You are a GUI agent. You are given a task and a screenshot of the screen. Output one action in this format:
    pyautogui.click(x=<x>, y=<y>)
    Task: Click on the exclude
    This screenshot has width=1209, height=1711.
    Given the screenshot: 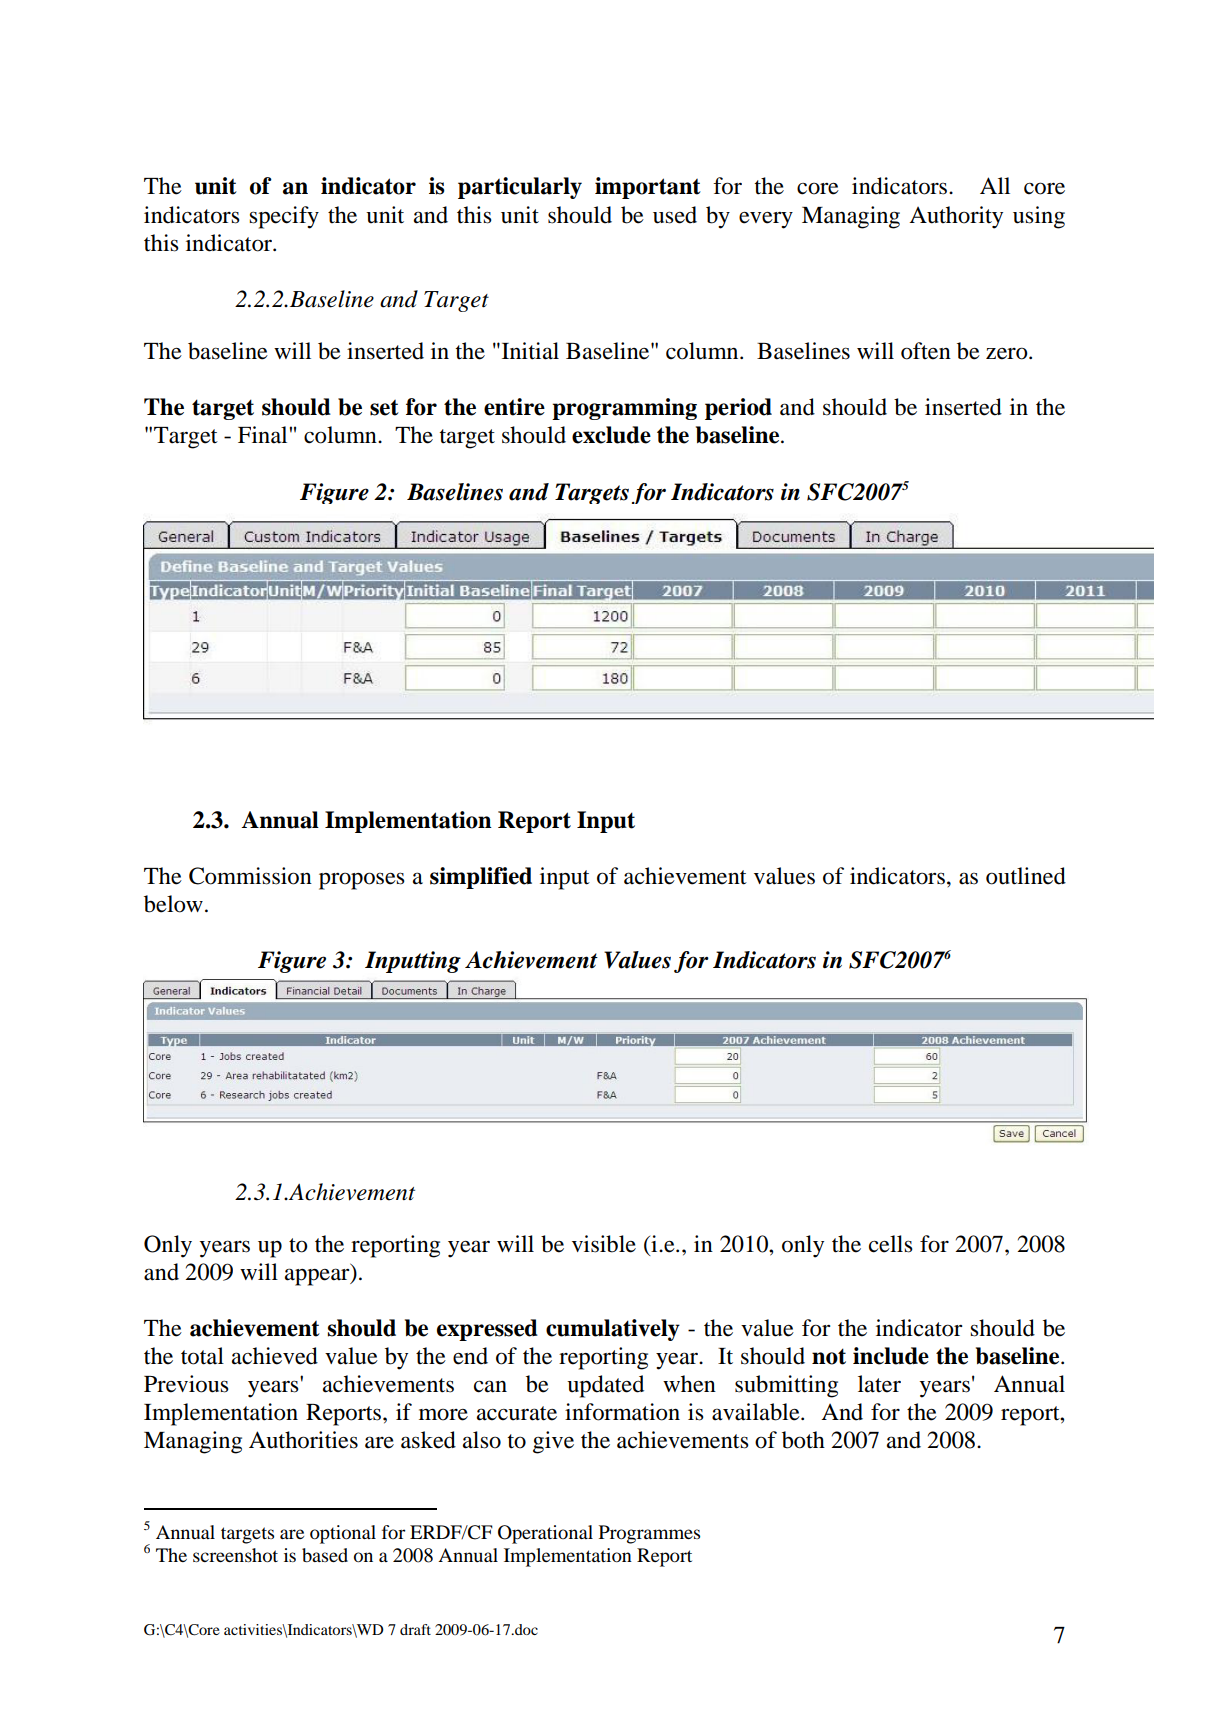 What is the action you would take?
    pyautogui.click(x=611, y=435)
